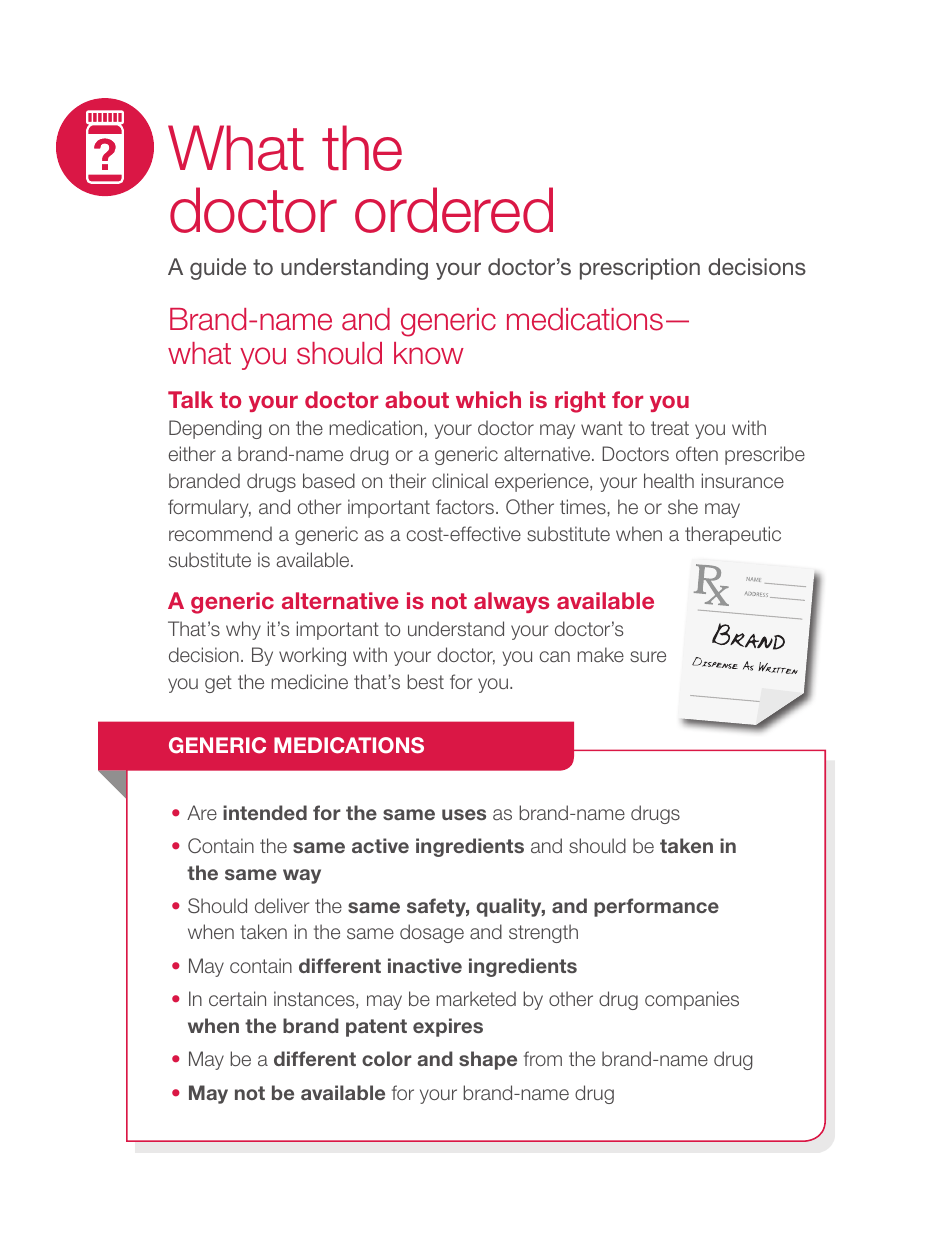 Image resolution: width=952 pixels, height=1233 pixels. I want to click on ordered, so click(454, 210).
